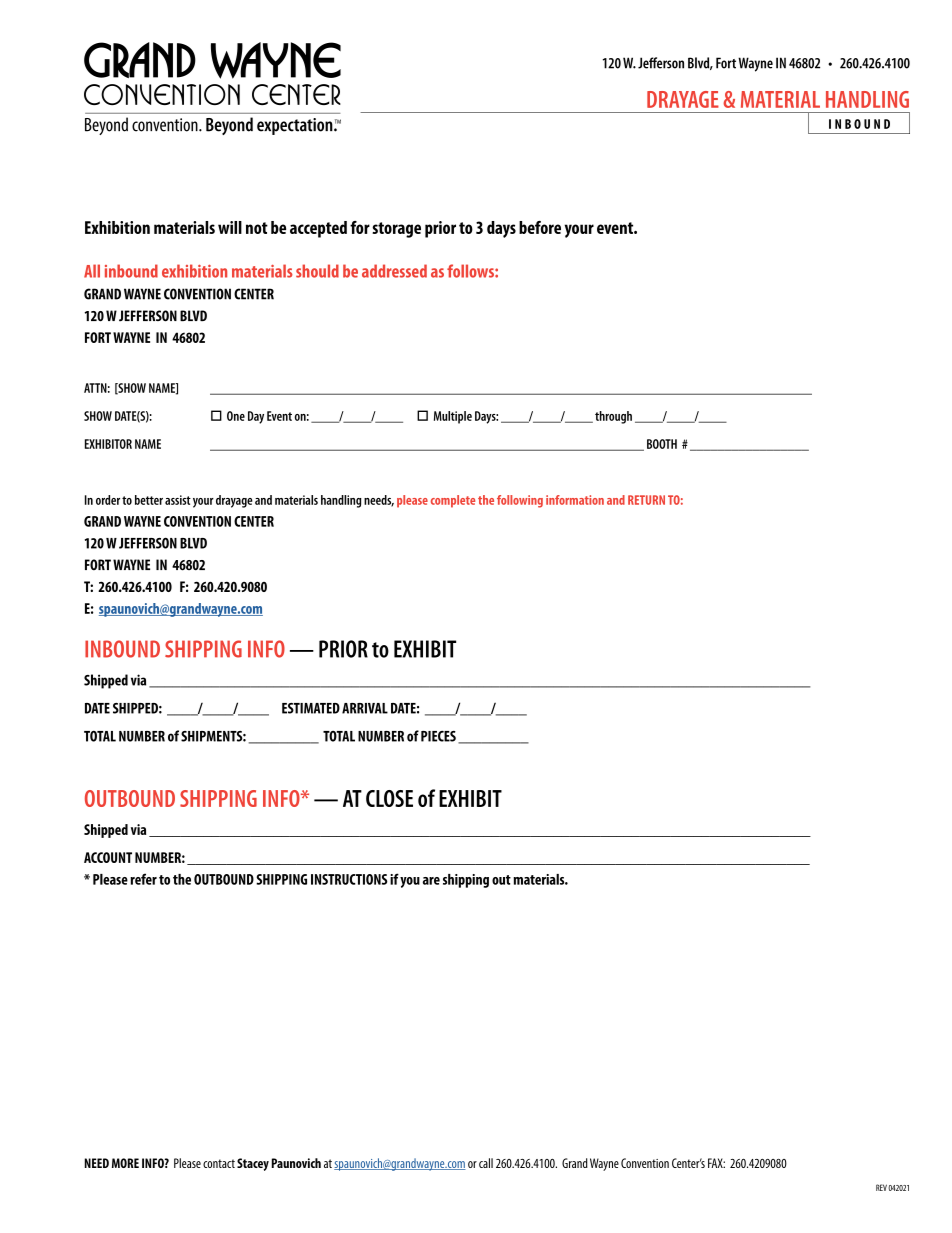 The height and width of the screenshot is (1233, 952). What do you see at coordinates (431, 881) in the screenshot?
I see `are` at bounding box center [431, 881].
